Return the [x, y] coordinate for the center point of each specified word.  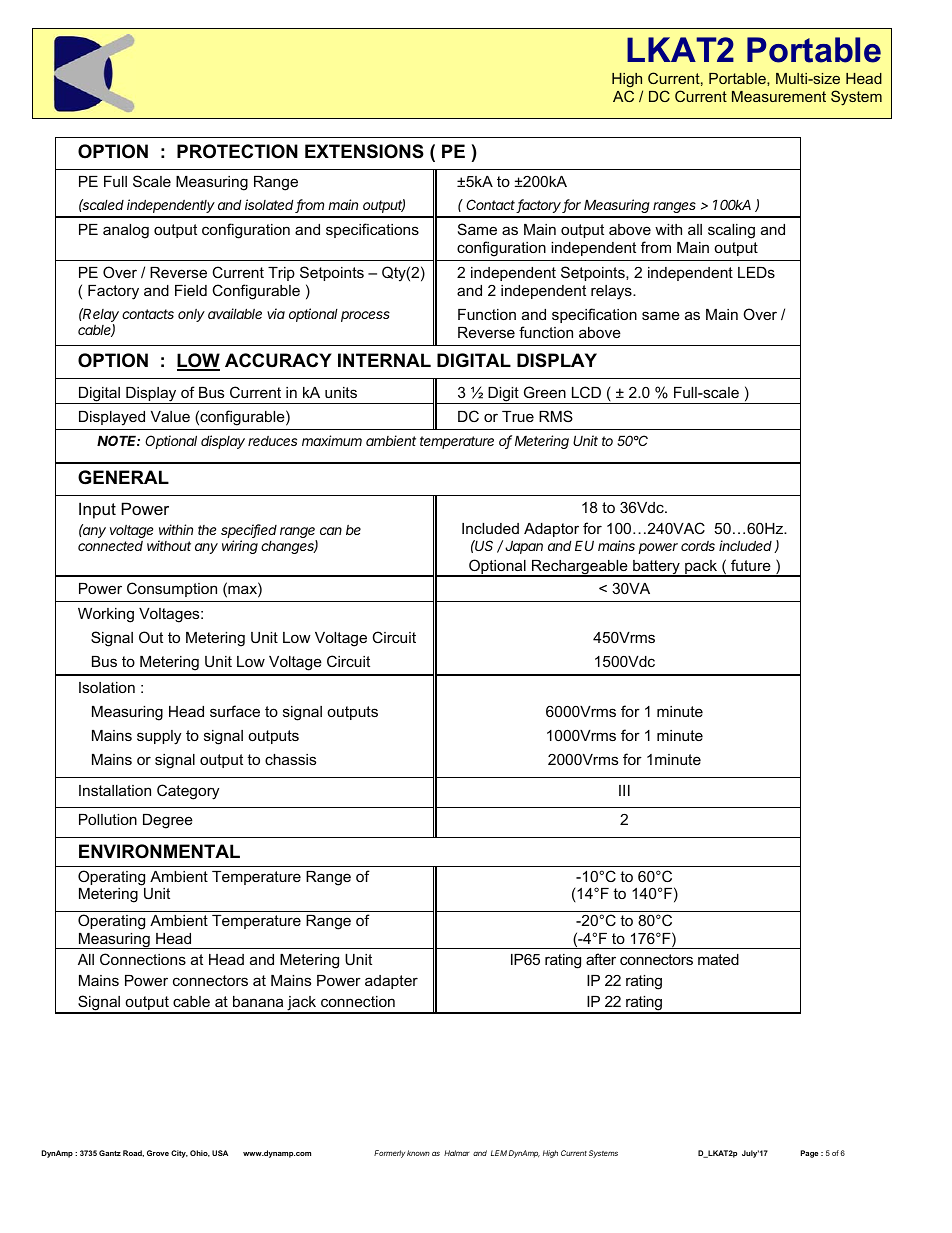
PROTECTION [237, 151]
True [518, 416]
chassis [290, 759]
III [624, 790]
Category [188, 792]
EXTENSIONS [364, 151]
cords [698, 546]
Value [170, 416]
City [179, 1154]
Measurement [779, 96]
